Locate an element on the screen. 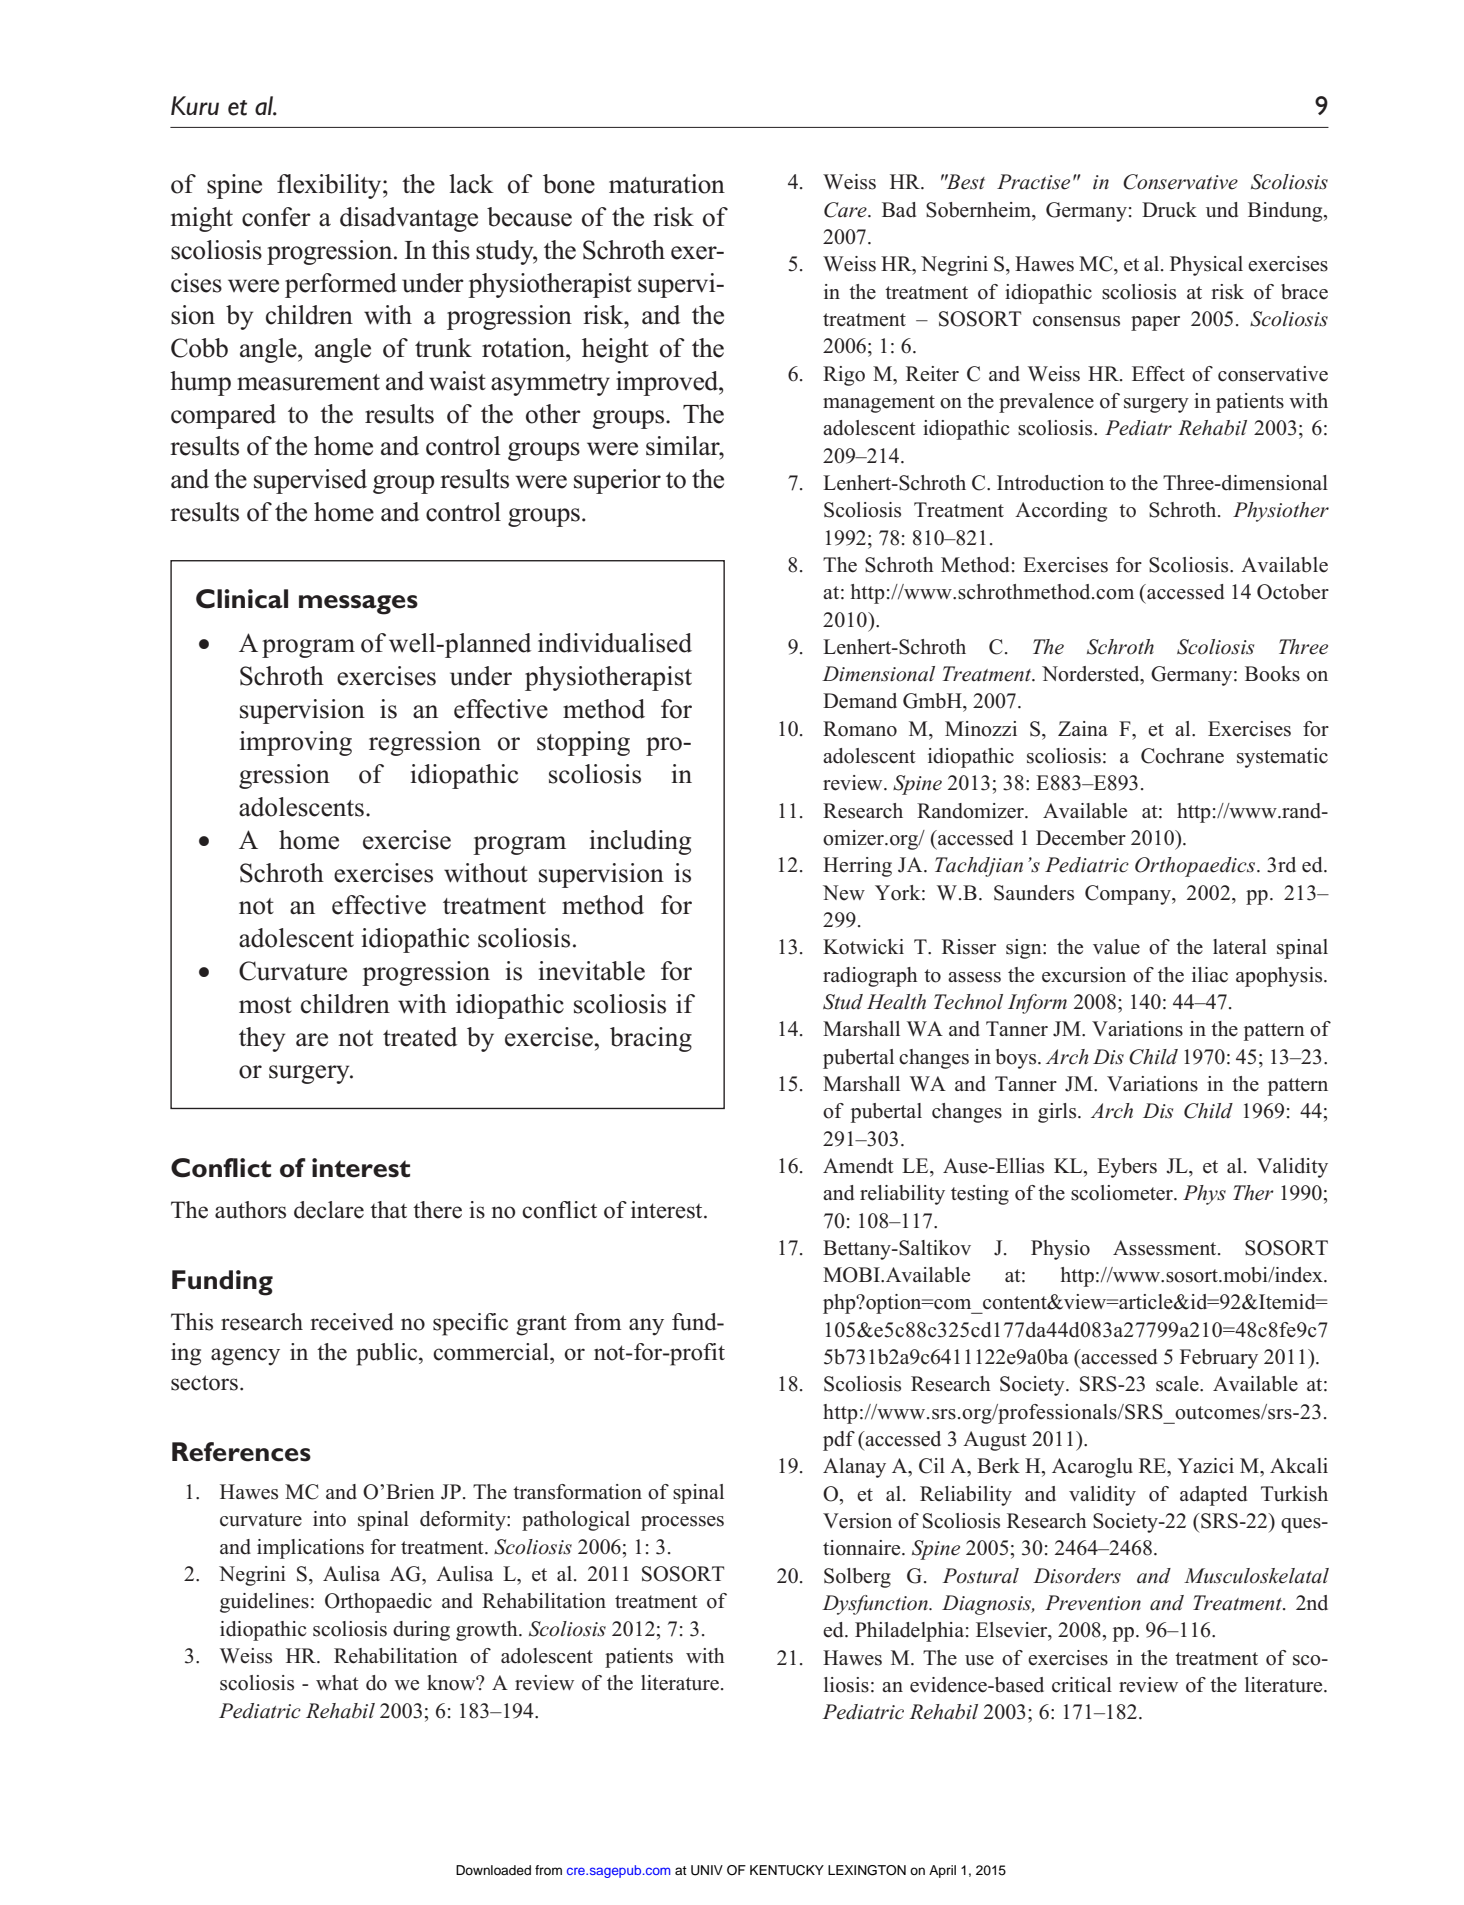  girls is located at coordinates (1058, 1113).
